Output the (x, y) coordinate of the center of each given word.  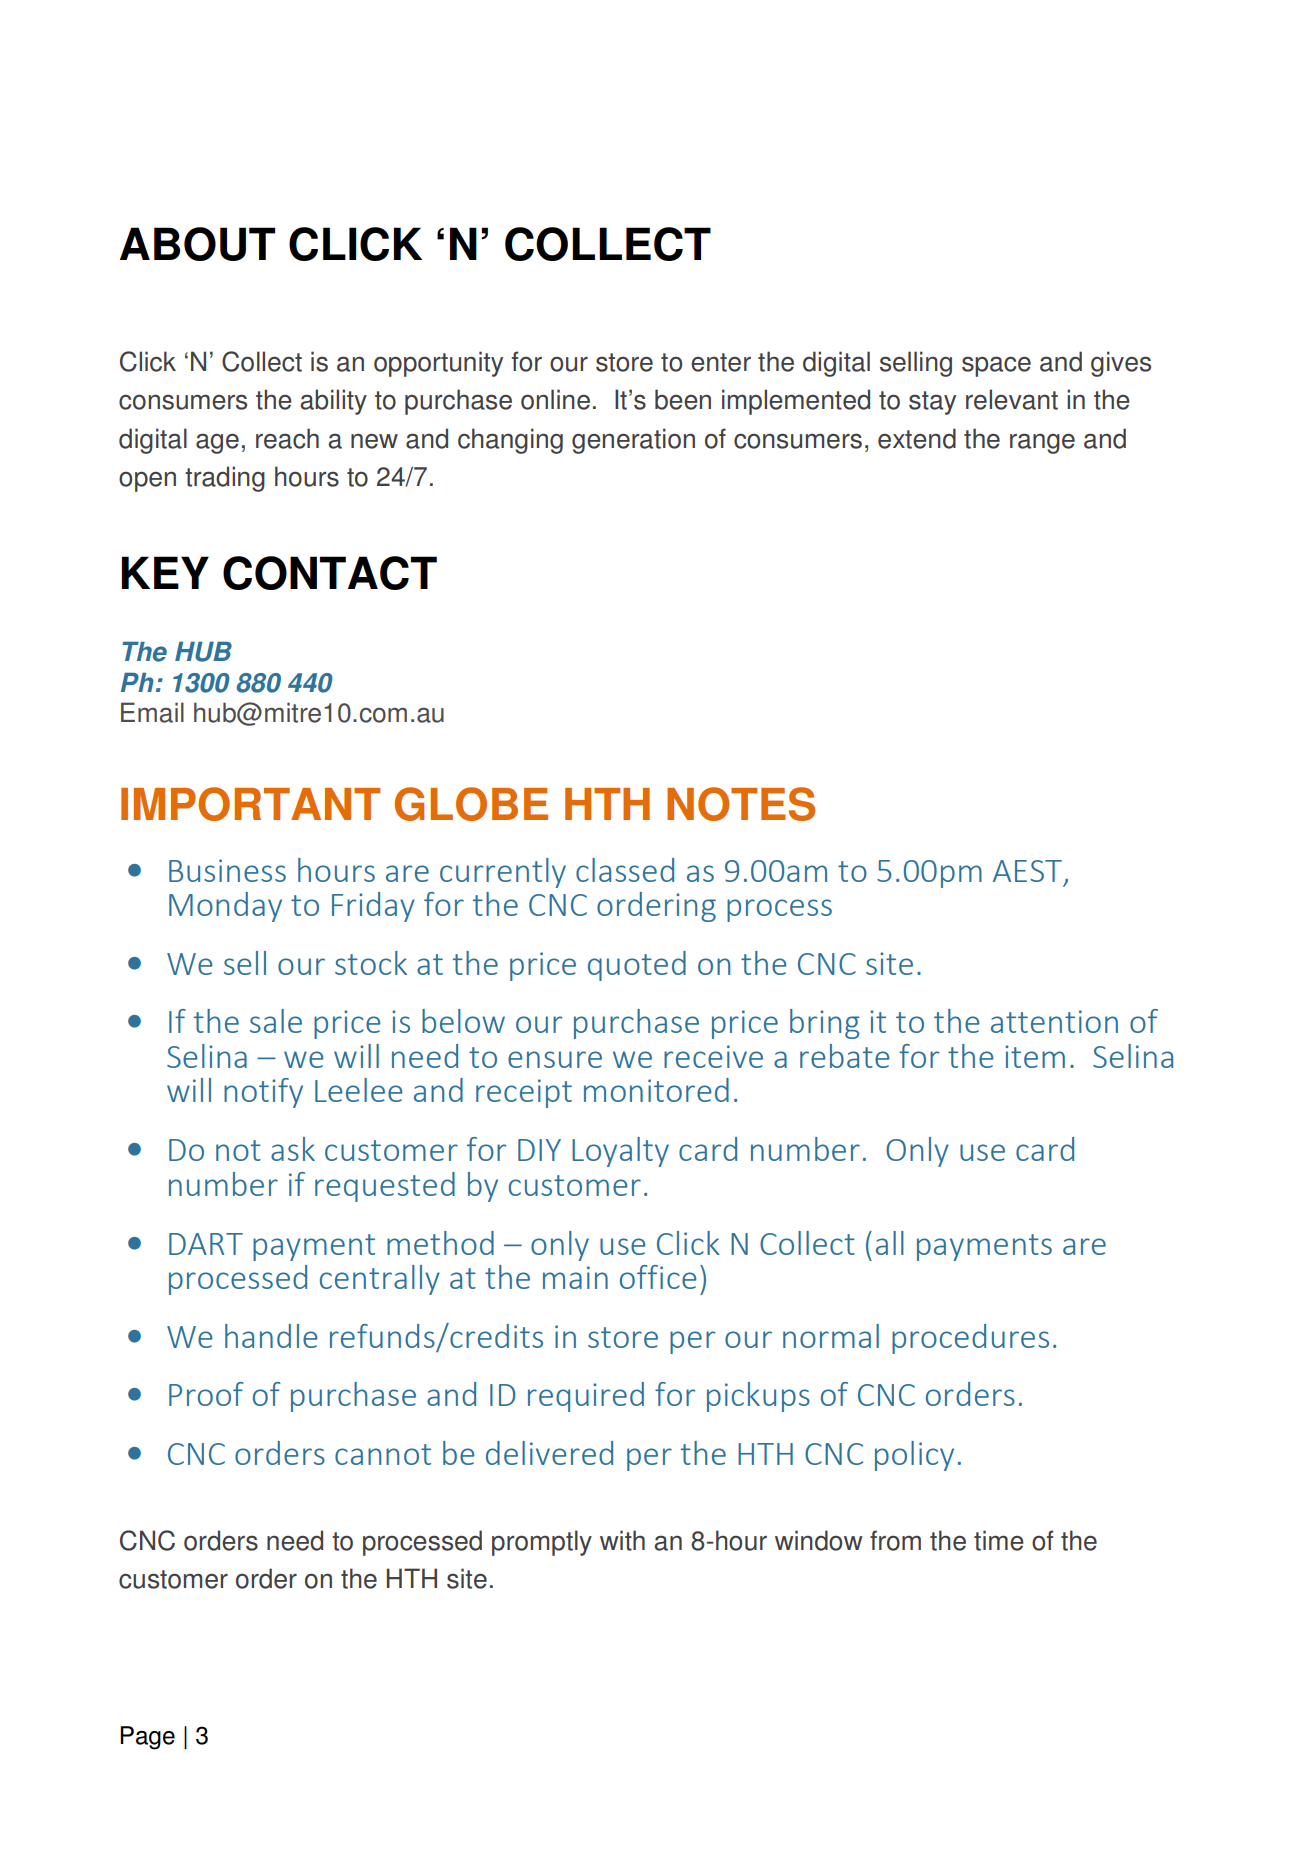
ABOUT (197, 244)
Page (147, 1738)
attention (1054, 1021)
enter (721, 362)
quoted (637, 966)
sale (276, 1021)
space (996, 366)
